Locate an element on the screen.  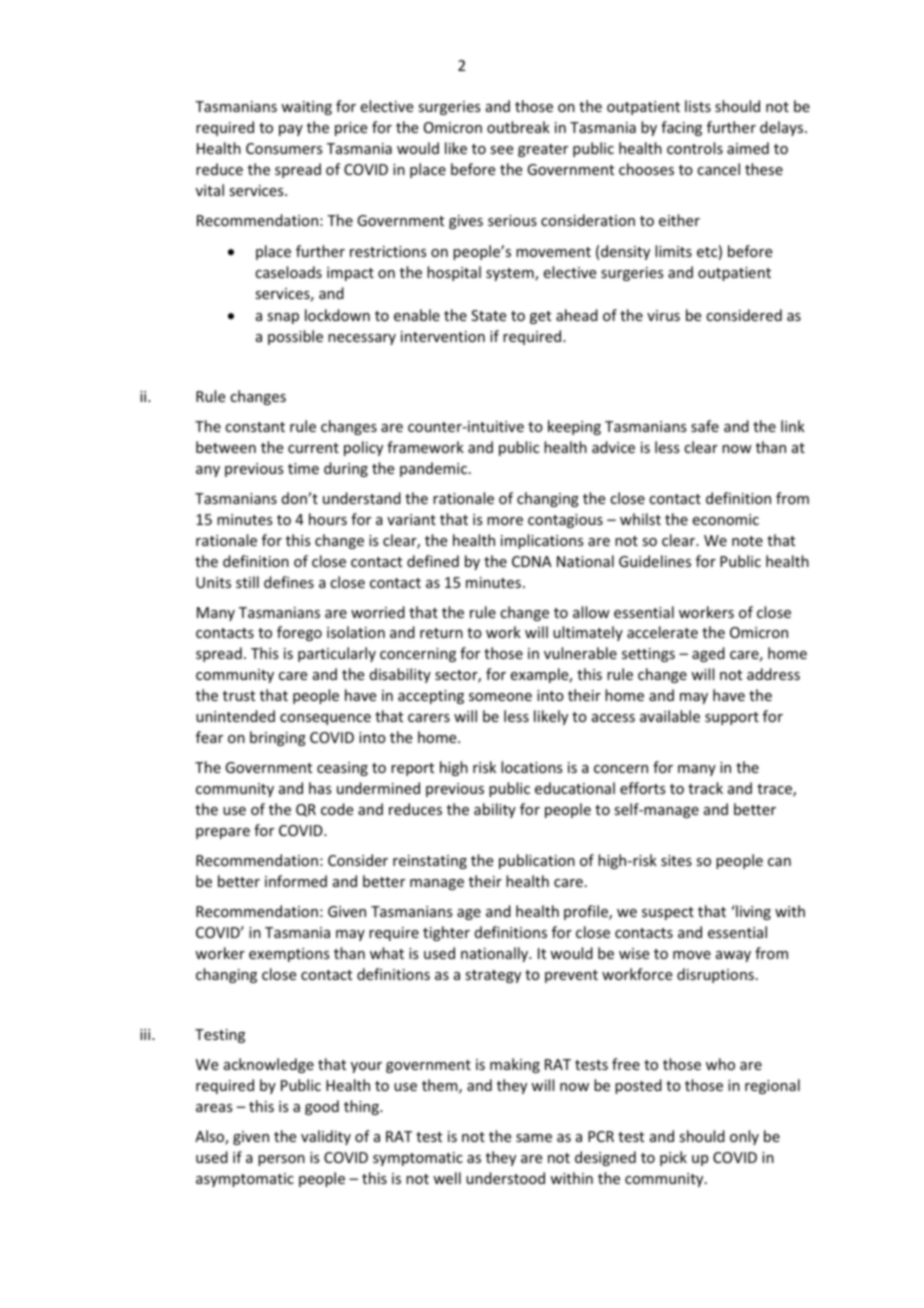
well is located at coordinates (447, 1178).
